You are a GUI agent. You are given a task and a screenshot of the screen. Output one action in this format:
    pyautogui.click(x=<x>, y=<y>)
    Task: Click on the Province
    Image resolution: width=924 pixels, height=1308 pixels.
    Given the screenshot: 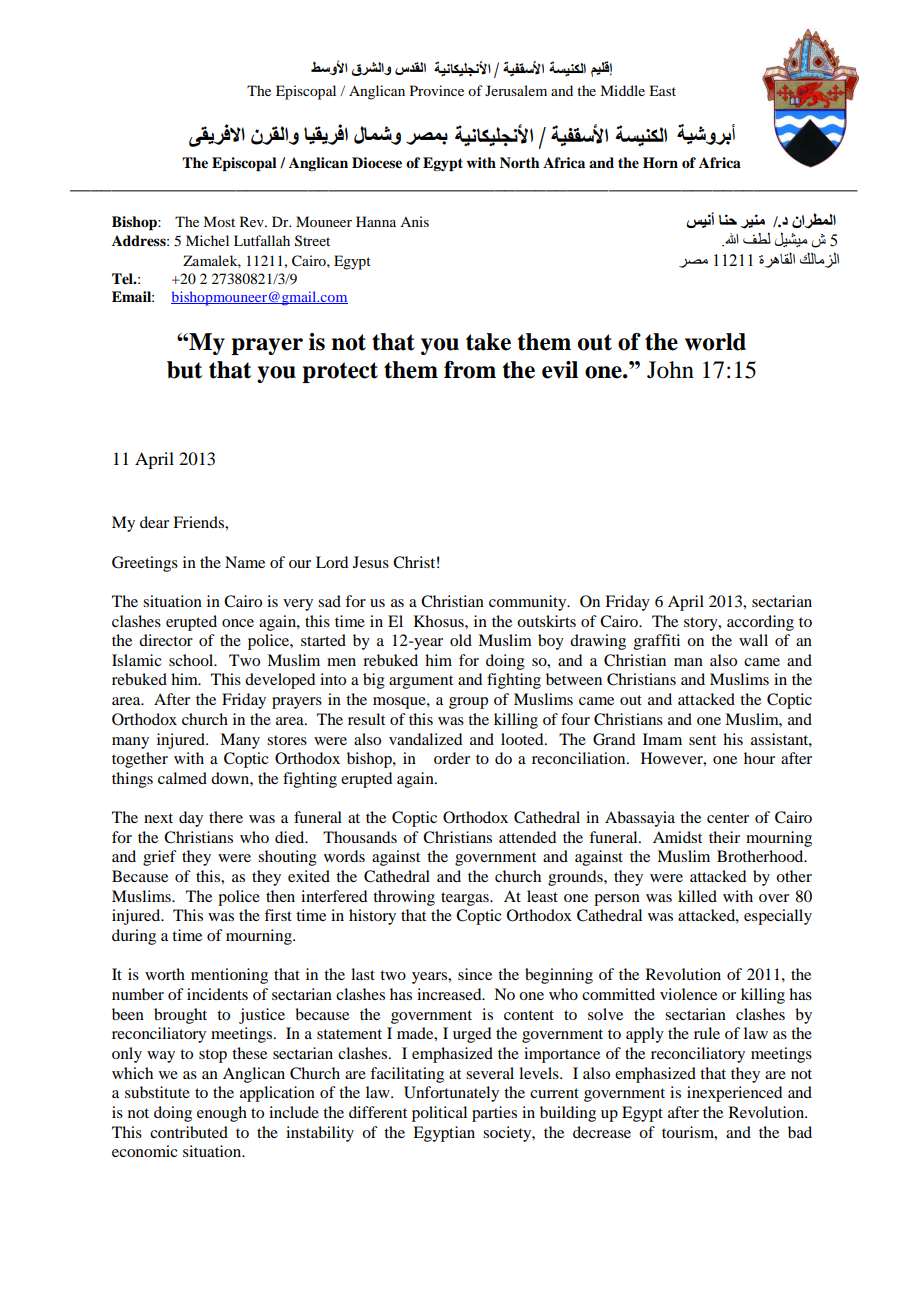 What is the action you would take?
    pyautogui.click(x=437, y=90)
